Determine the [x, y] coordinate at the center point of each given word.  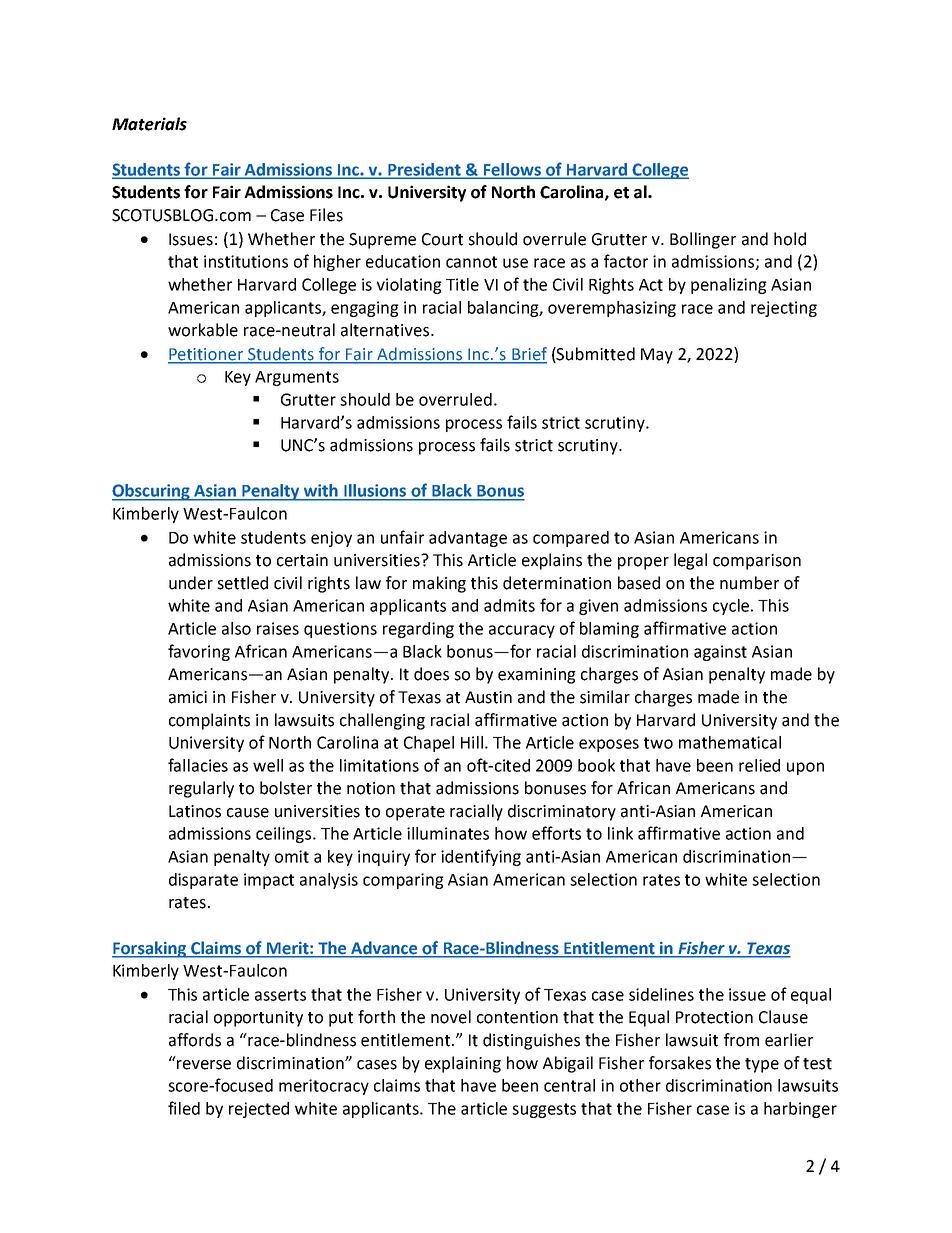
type [762, 1065]
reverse [204, 1065]
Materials [149, 124]
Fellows [512, 170]
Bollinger [703, 240]
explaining [463, 1064]
